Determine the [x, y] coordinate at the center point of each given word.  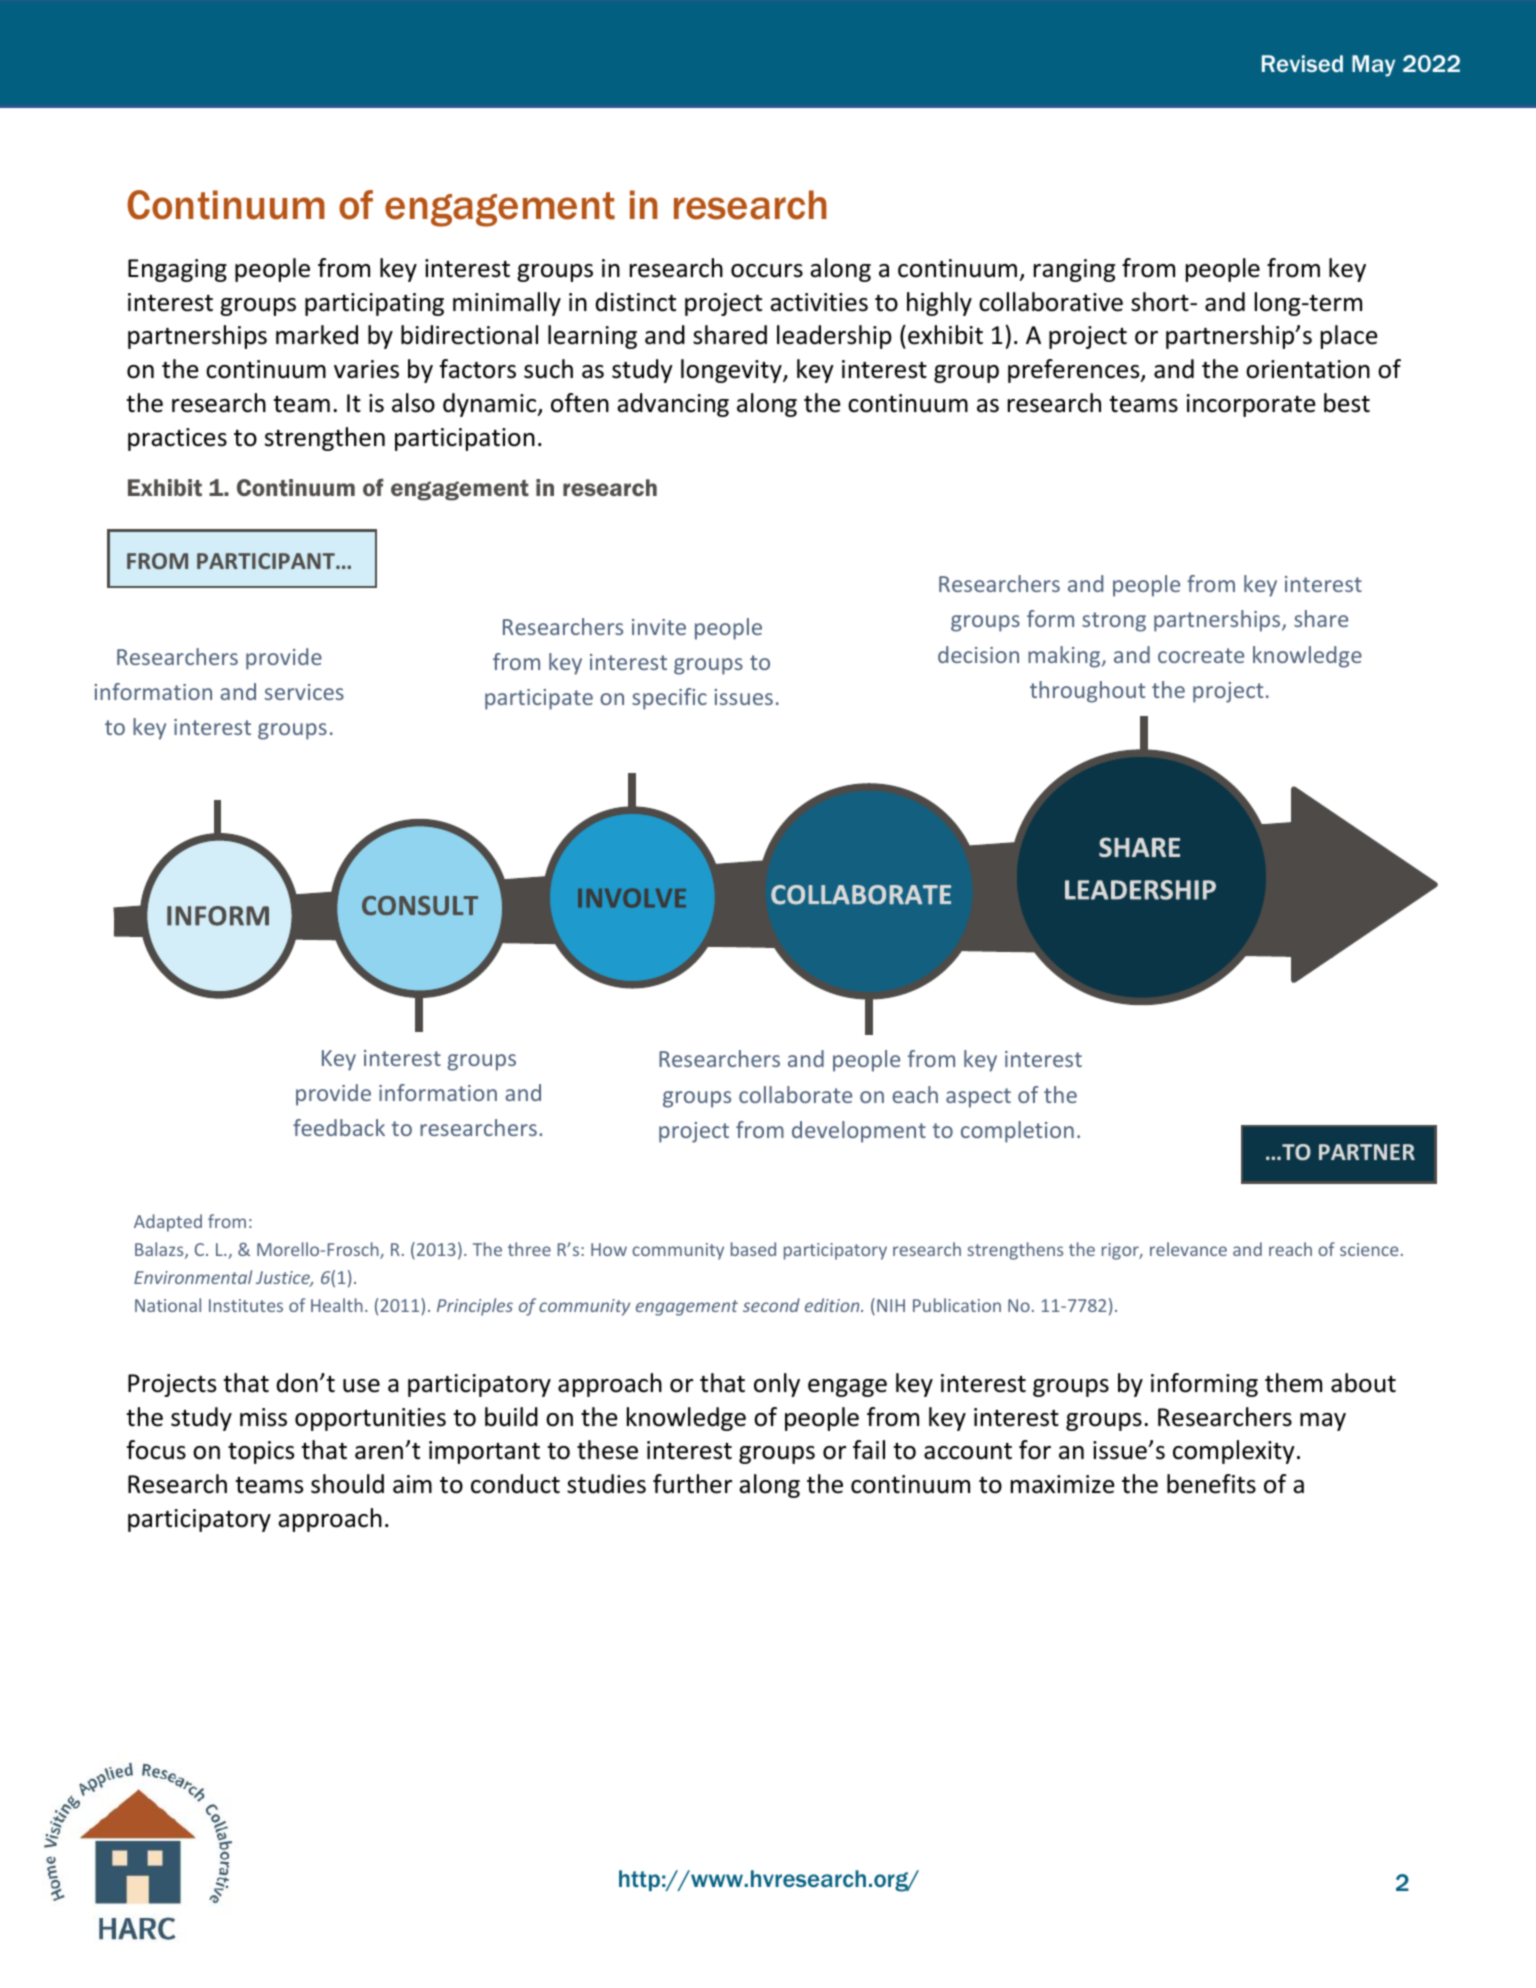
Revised [1302, 63]
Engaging [177, 270]
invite [659, 627]
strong [1114, 622]
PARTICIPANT [267, 561]
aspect [978, 1098]
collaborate [795, 1094]
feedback [339, 1127]
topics [261, 1452]
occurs [767, 271]
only [777, 1385]
